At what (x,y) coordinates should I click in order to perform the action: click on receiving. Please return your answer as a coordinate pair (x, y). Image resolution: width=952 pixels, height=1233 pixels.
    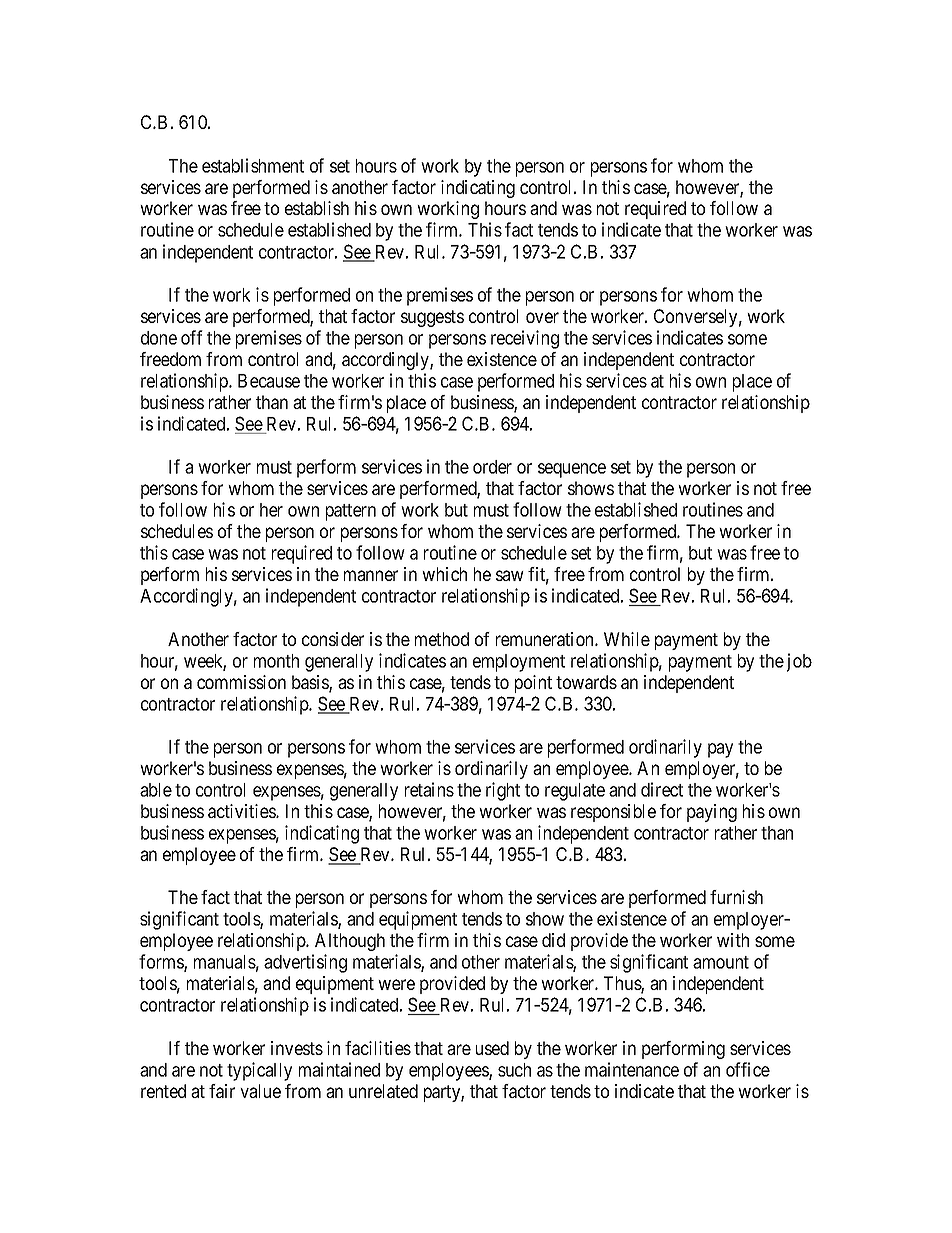
    Looking at the image, I should click on (525, 339).
